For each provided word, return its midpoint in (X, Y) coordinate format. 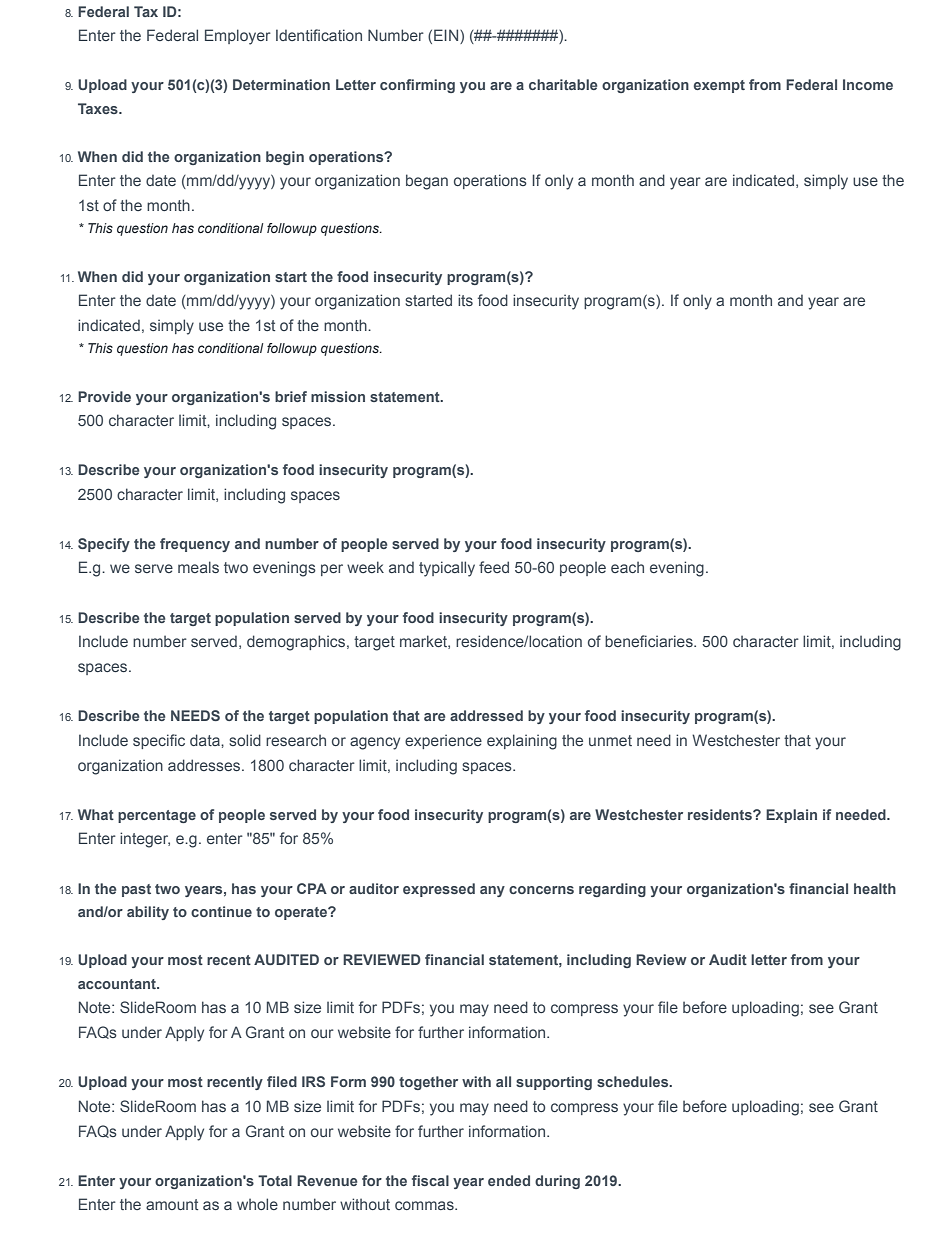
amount (172, 1204)
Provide (104, 396)
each (627, 567)
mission (338, 396)
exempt (719, 86)
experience (443, 741)
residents (721, 814)
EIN (447, 35)
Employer (238, 37)
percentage (157, 816)
